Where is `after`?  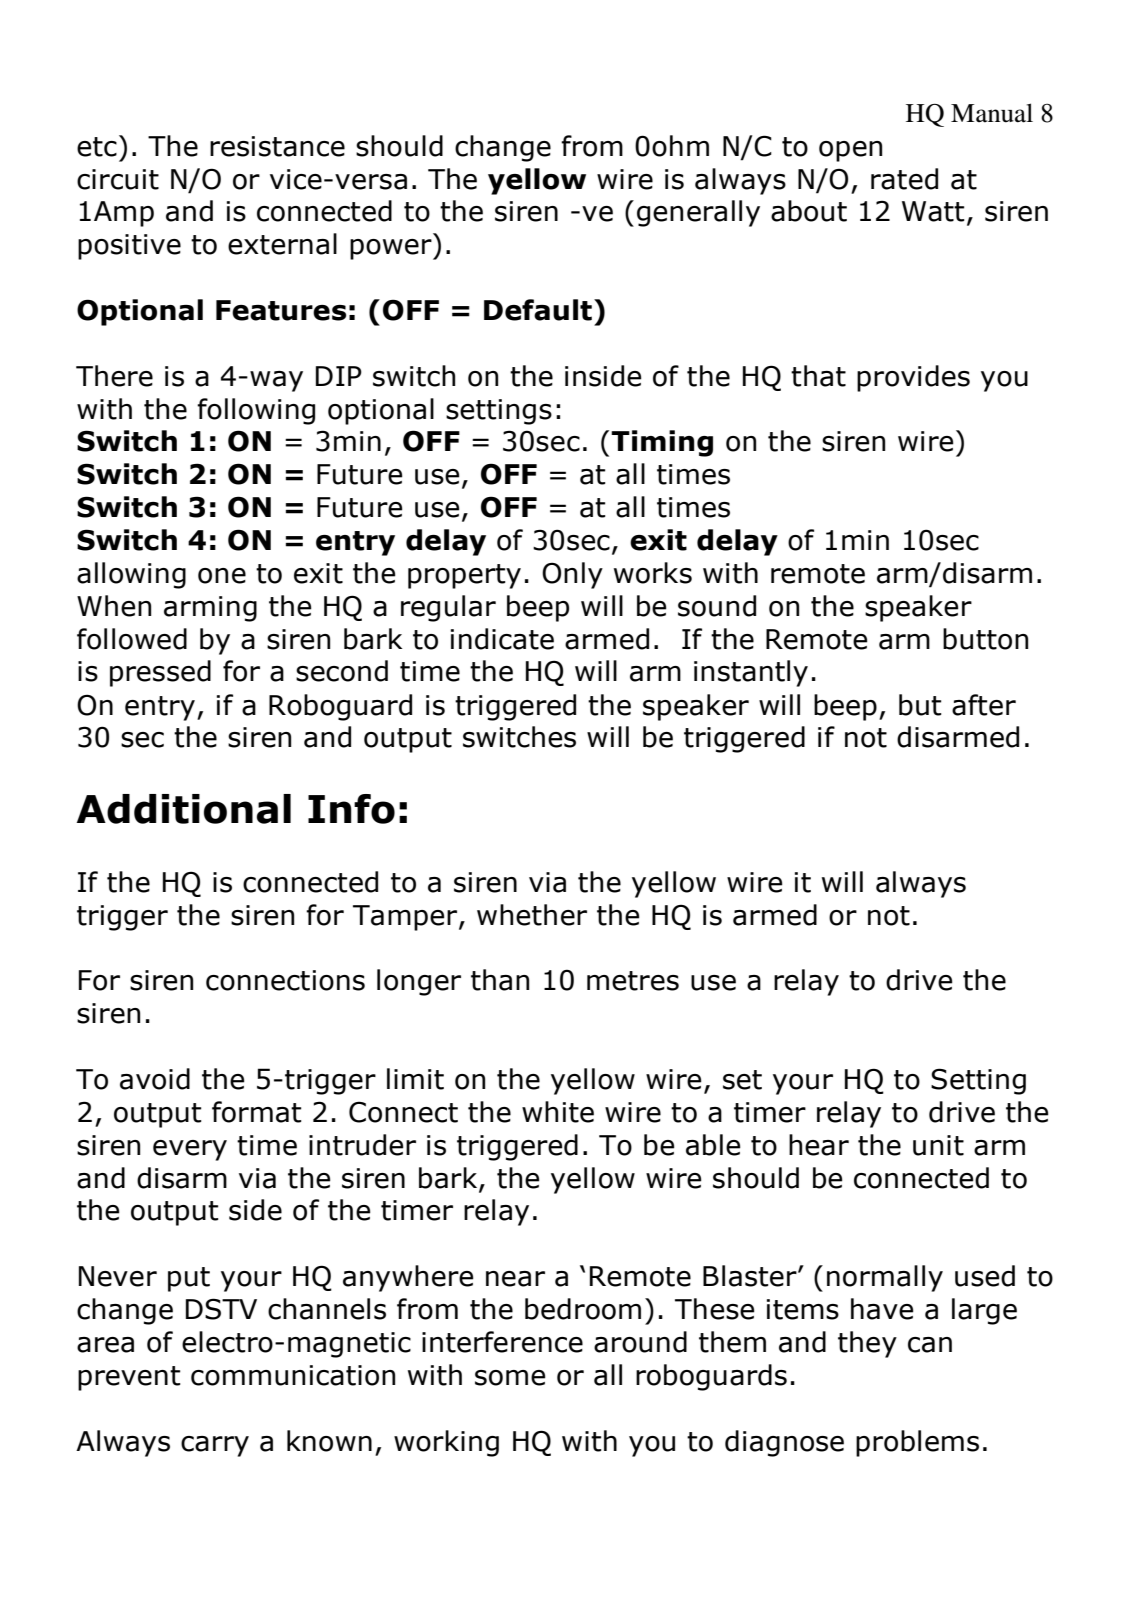 after is located at coordinates (984, 705).
